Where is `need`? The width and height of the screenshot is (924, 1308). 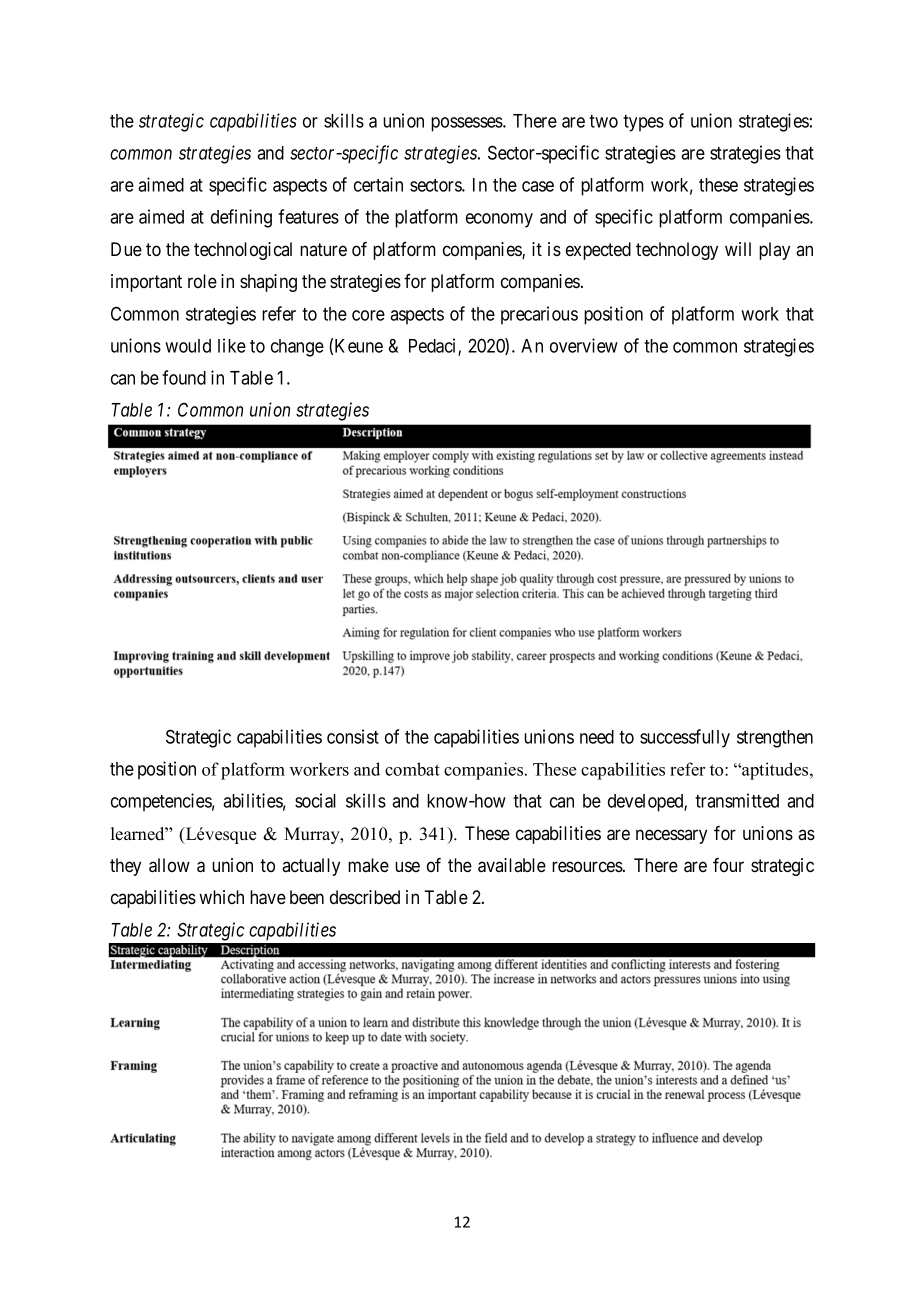 need is located at coordinates (597, 737).
